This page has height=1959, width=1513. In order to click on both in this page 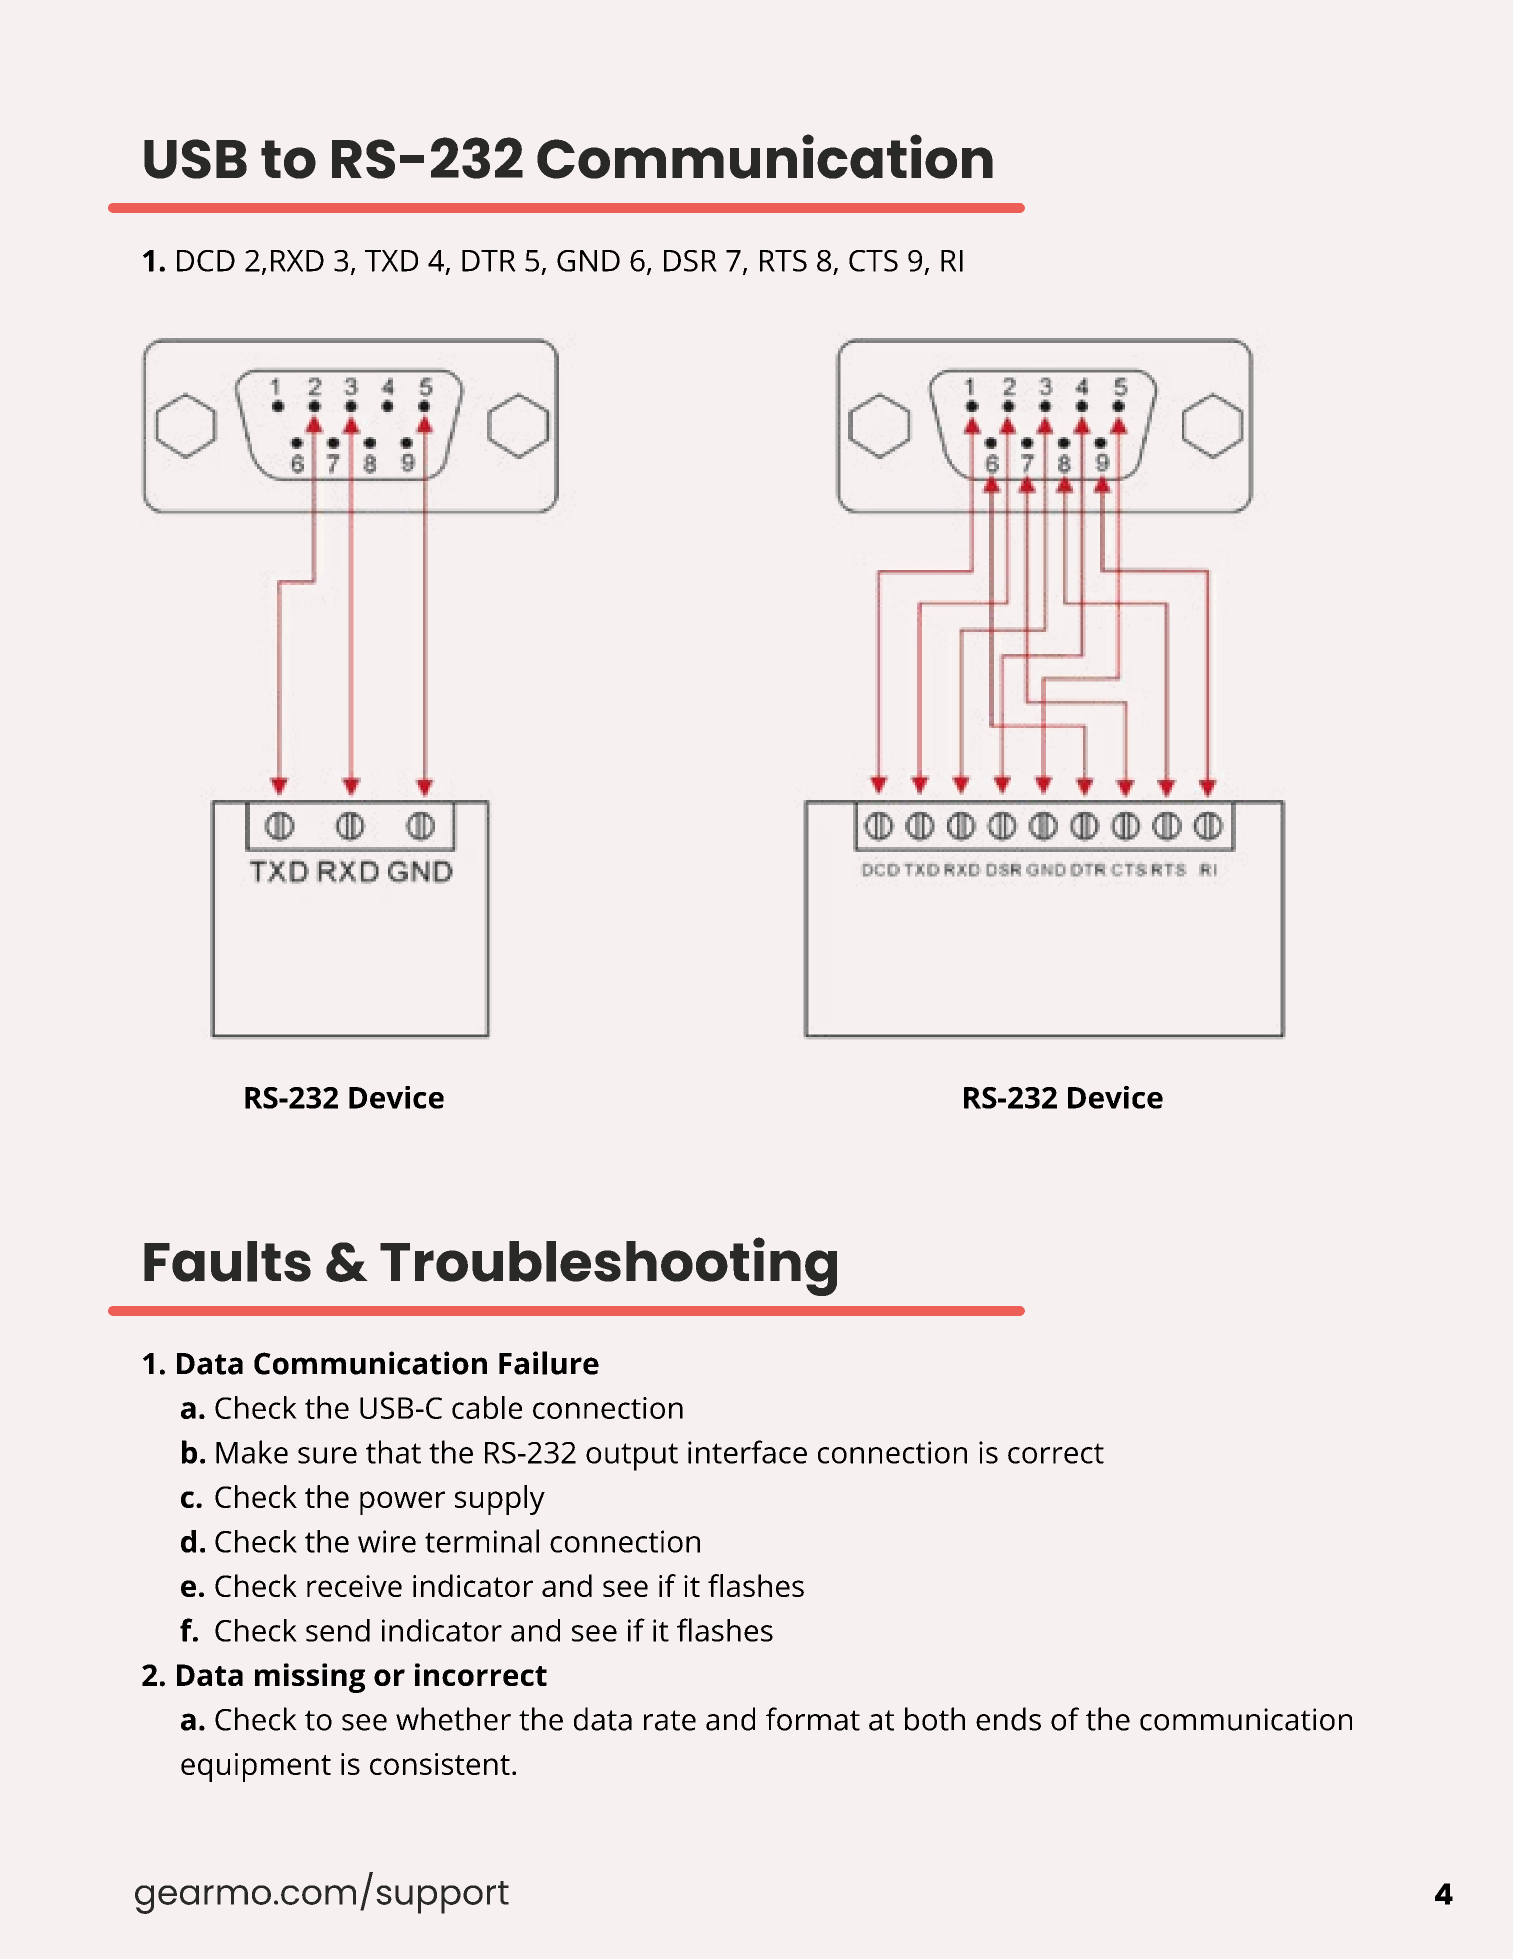, I will do `click(935, 1719)`.
